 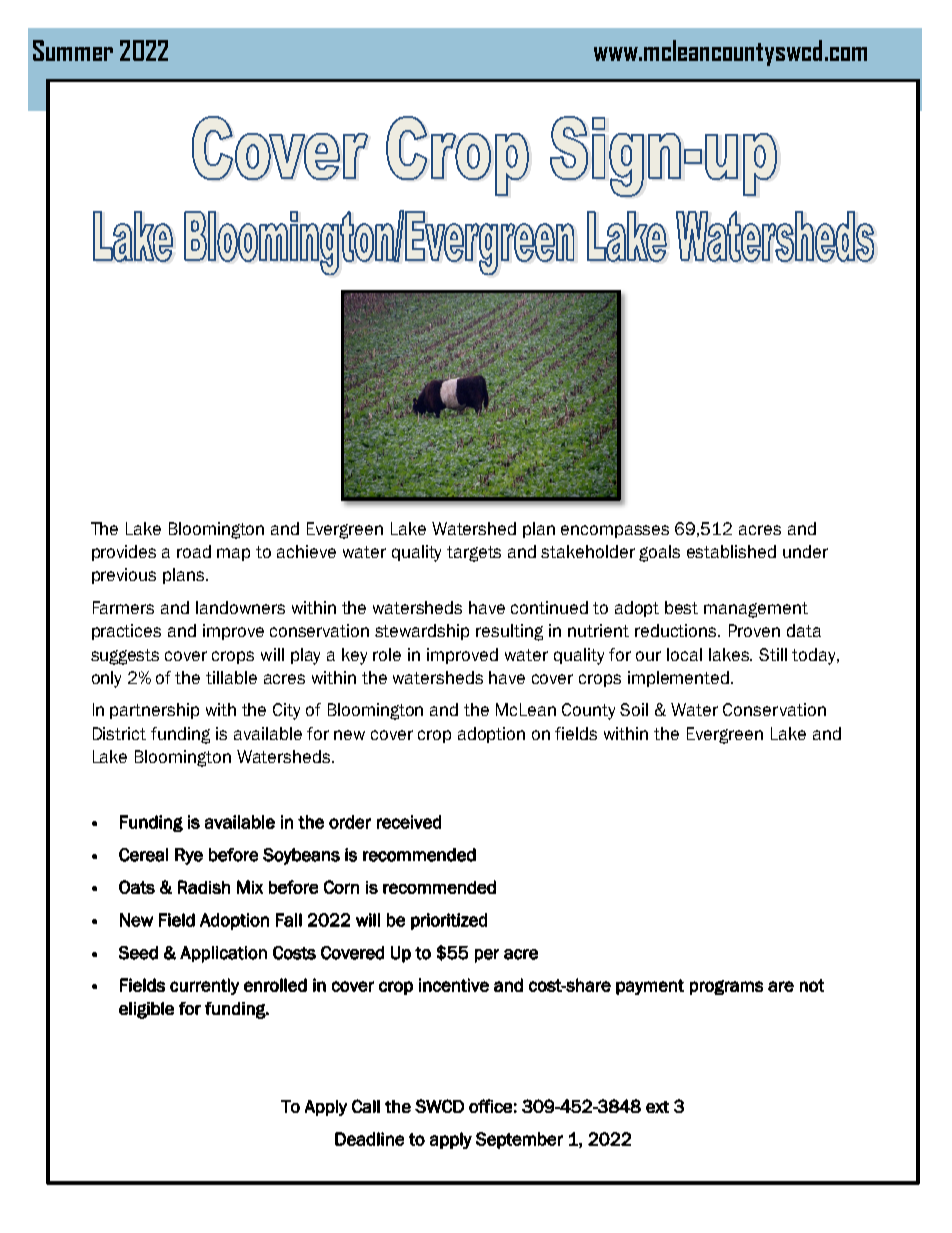 What do you see at coordinates (615, 531) in the image?
I see `encompasses` at bounding box center [615, 531].
